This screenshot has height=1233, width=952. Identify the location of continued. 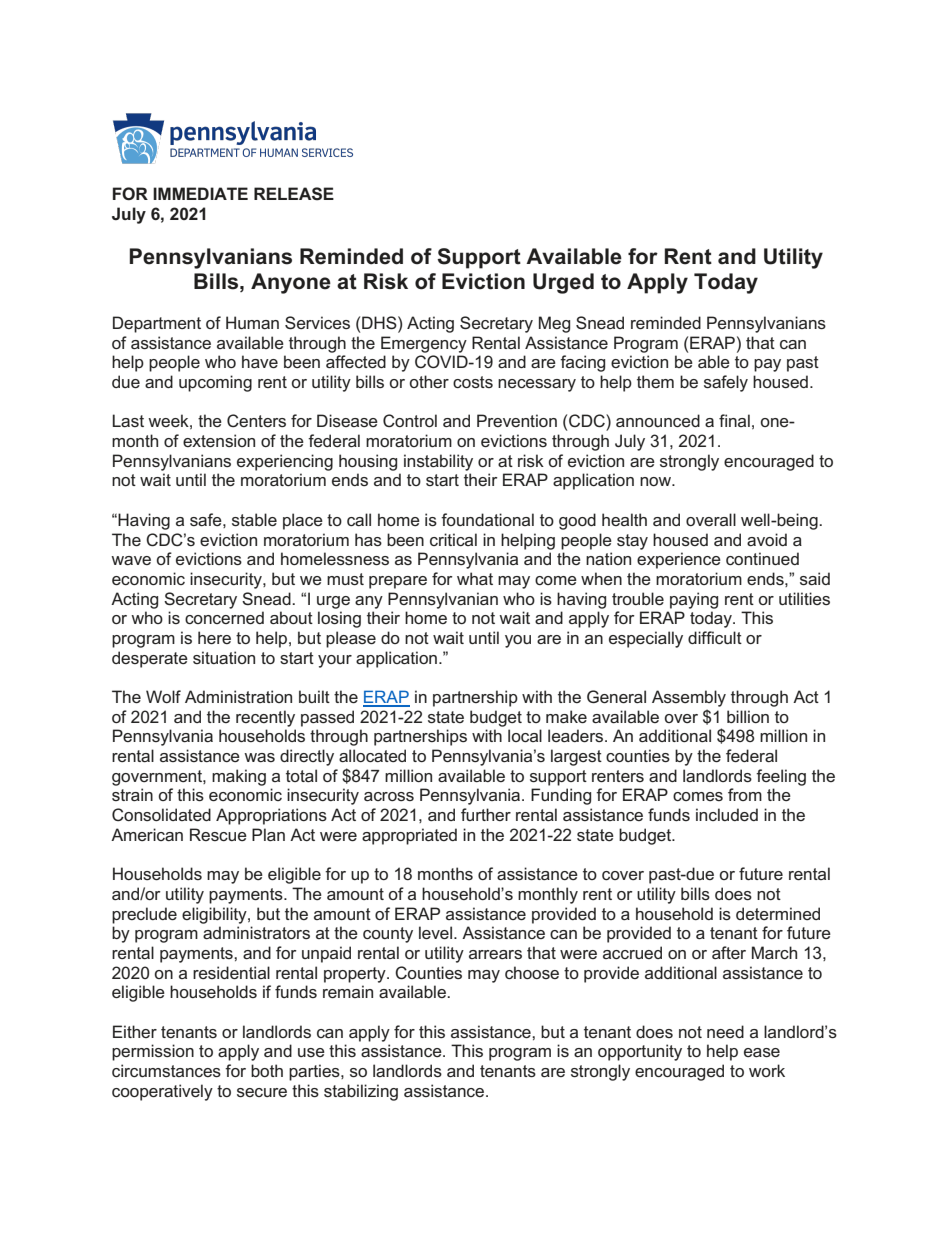
(762, 558).
